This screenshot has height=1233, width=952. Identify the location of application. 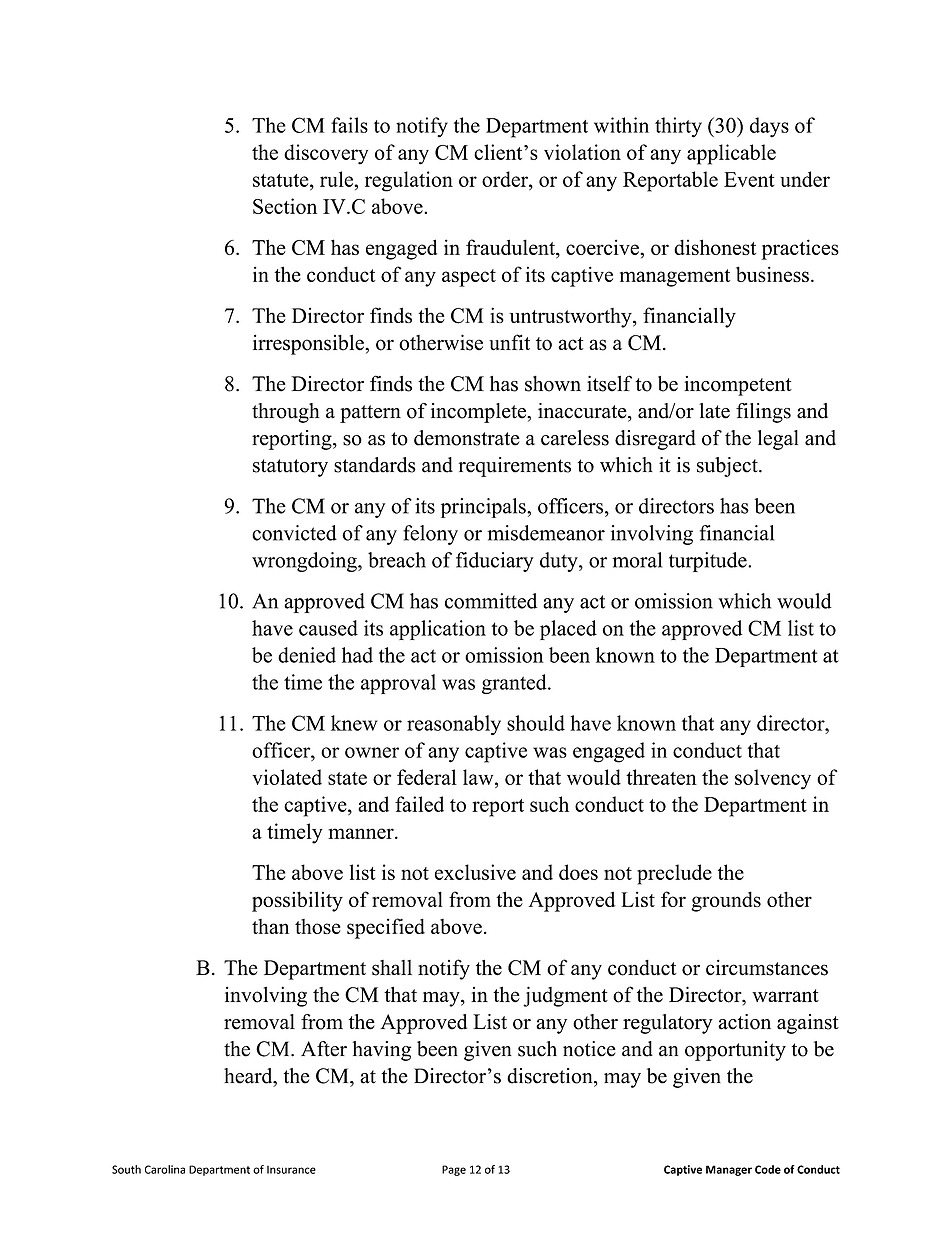
(438, 630).
